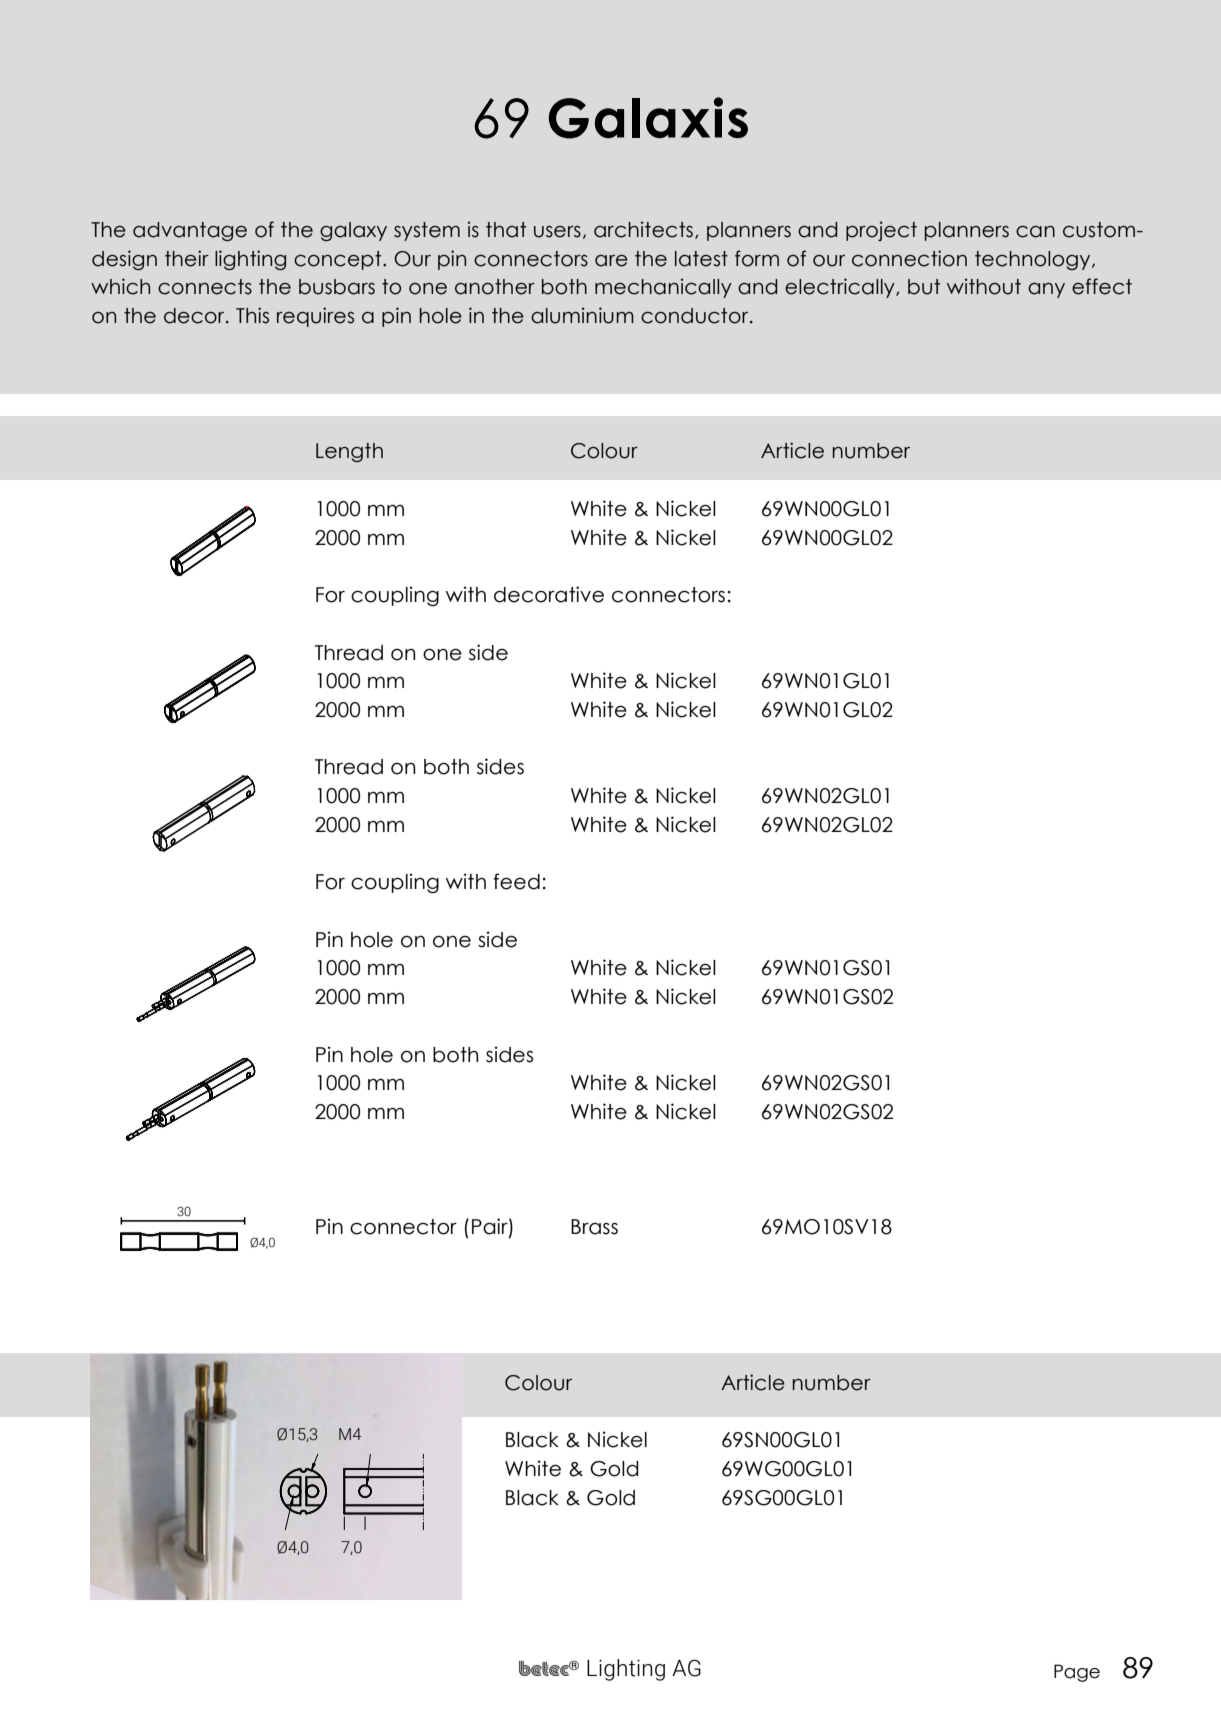  Describe the element at coordinates (205, 287) in the image. I see `connects` at that location.
